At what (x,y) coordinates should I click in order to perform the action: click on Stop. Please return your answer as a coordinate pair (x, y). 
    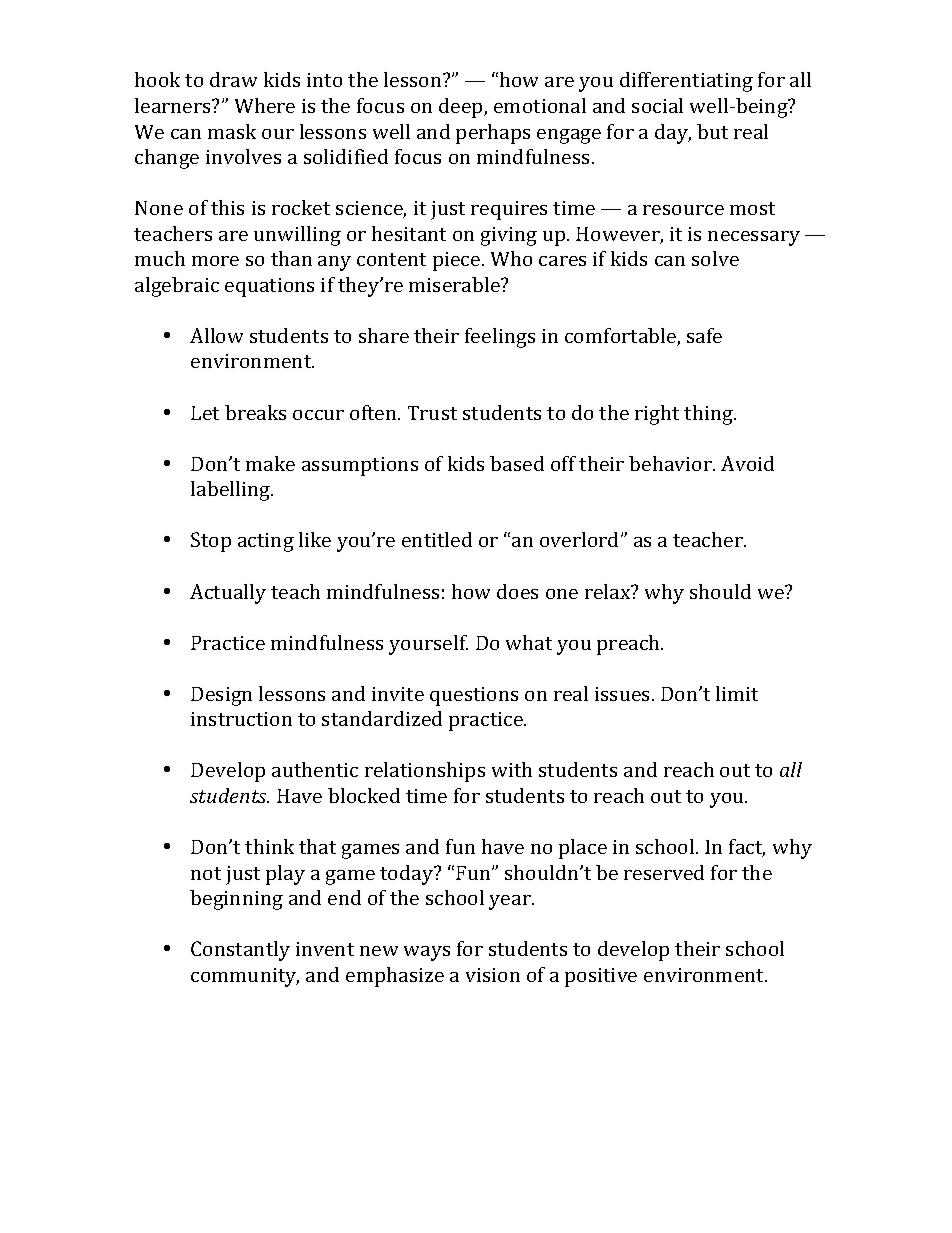
    Looking at the image, I should click on (211, 542).
